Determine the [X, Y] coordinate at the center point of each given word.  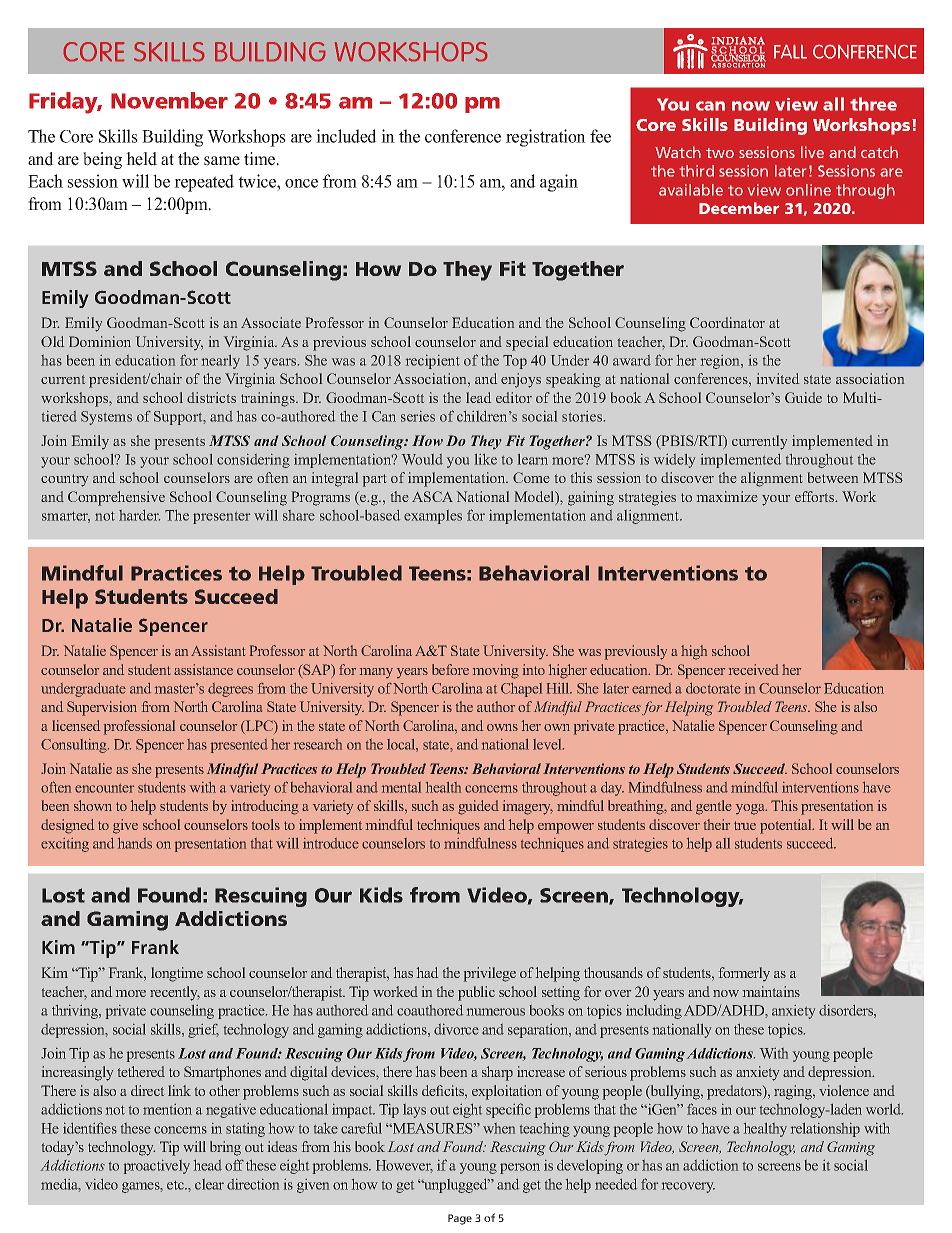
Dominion [100, 341]
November [169, 100]
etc [176, 1185]
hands [135, 843]
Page [460, 1219]
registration [546, 138]
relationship [825, 1130]
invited [778, 378]
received [754, 669]
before [450, 669]
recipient [433, 362]
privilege [490, 974]
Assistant [218, 650]
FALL [790, 52]
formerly [744, 974]
